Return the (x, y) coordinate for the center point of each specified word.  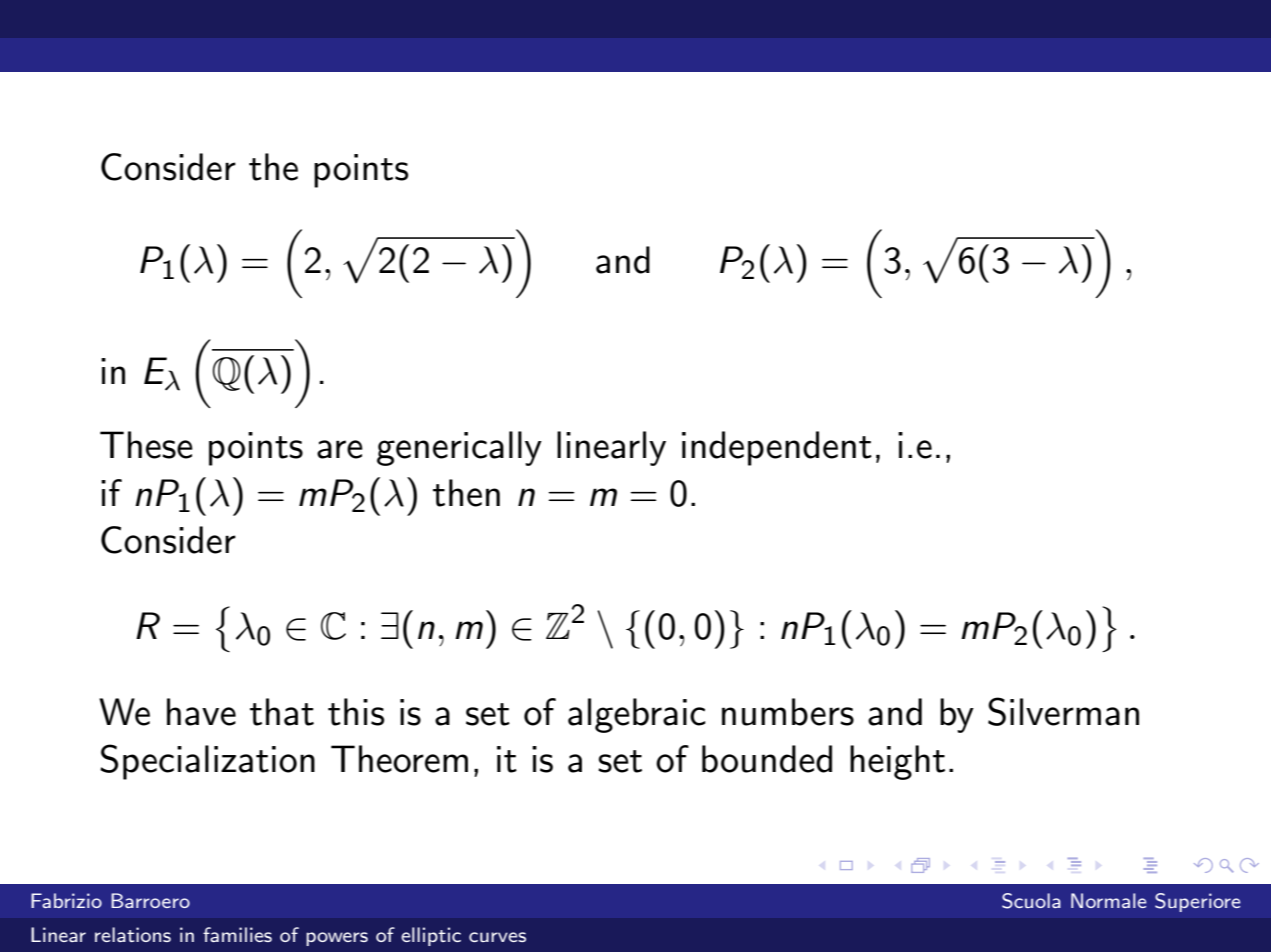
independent (777, 448)
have (201, 712)
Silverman (1063, 711)
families (237, 934)
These (146, 445)
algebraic (637, 715)
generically (459, 448)
